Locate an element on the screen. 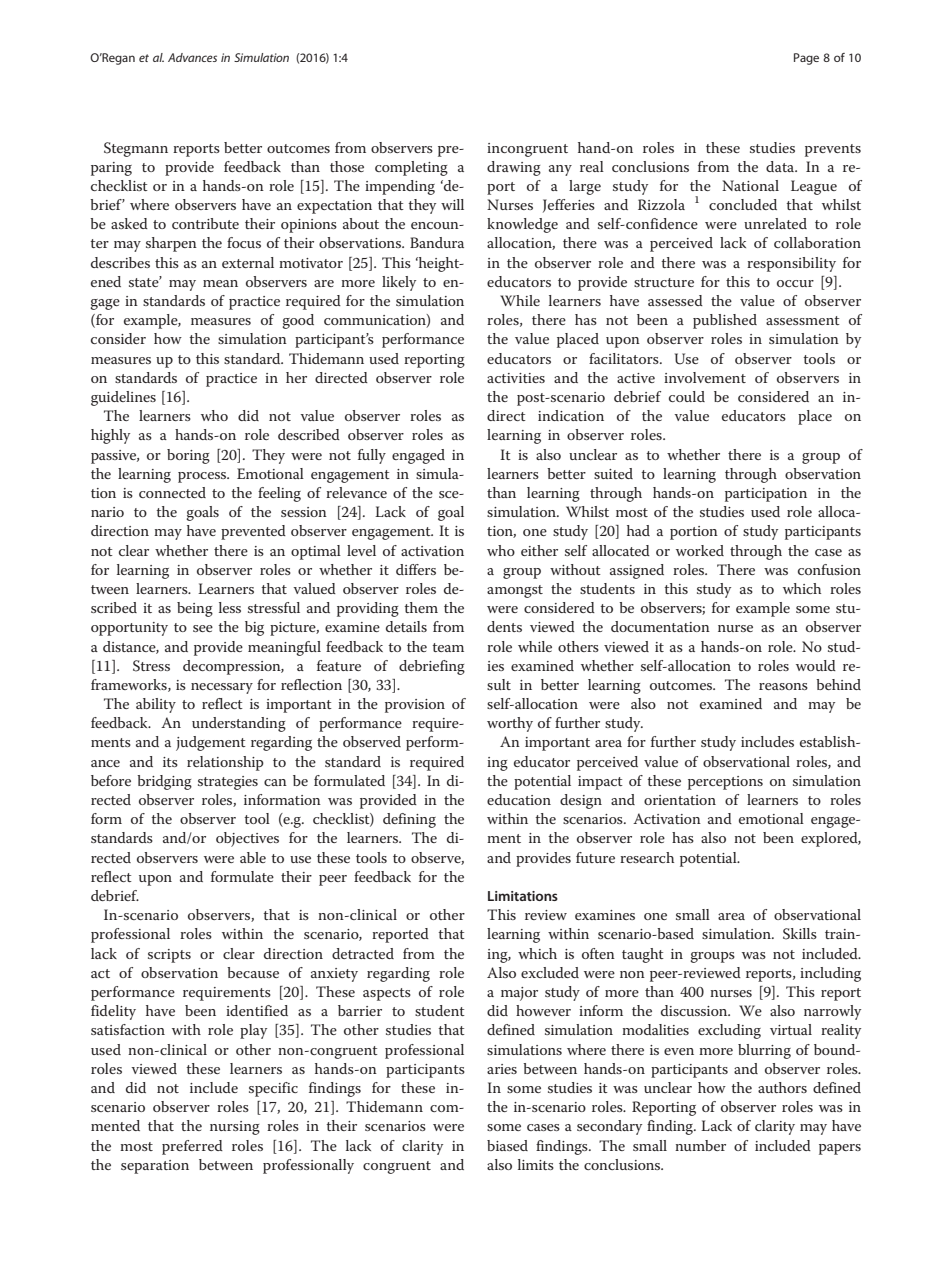  strategies is located at coordinates (228, 783).
